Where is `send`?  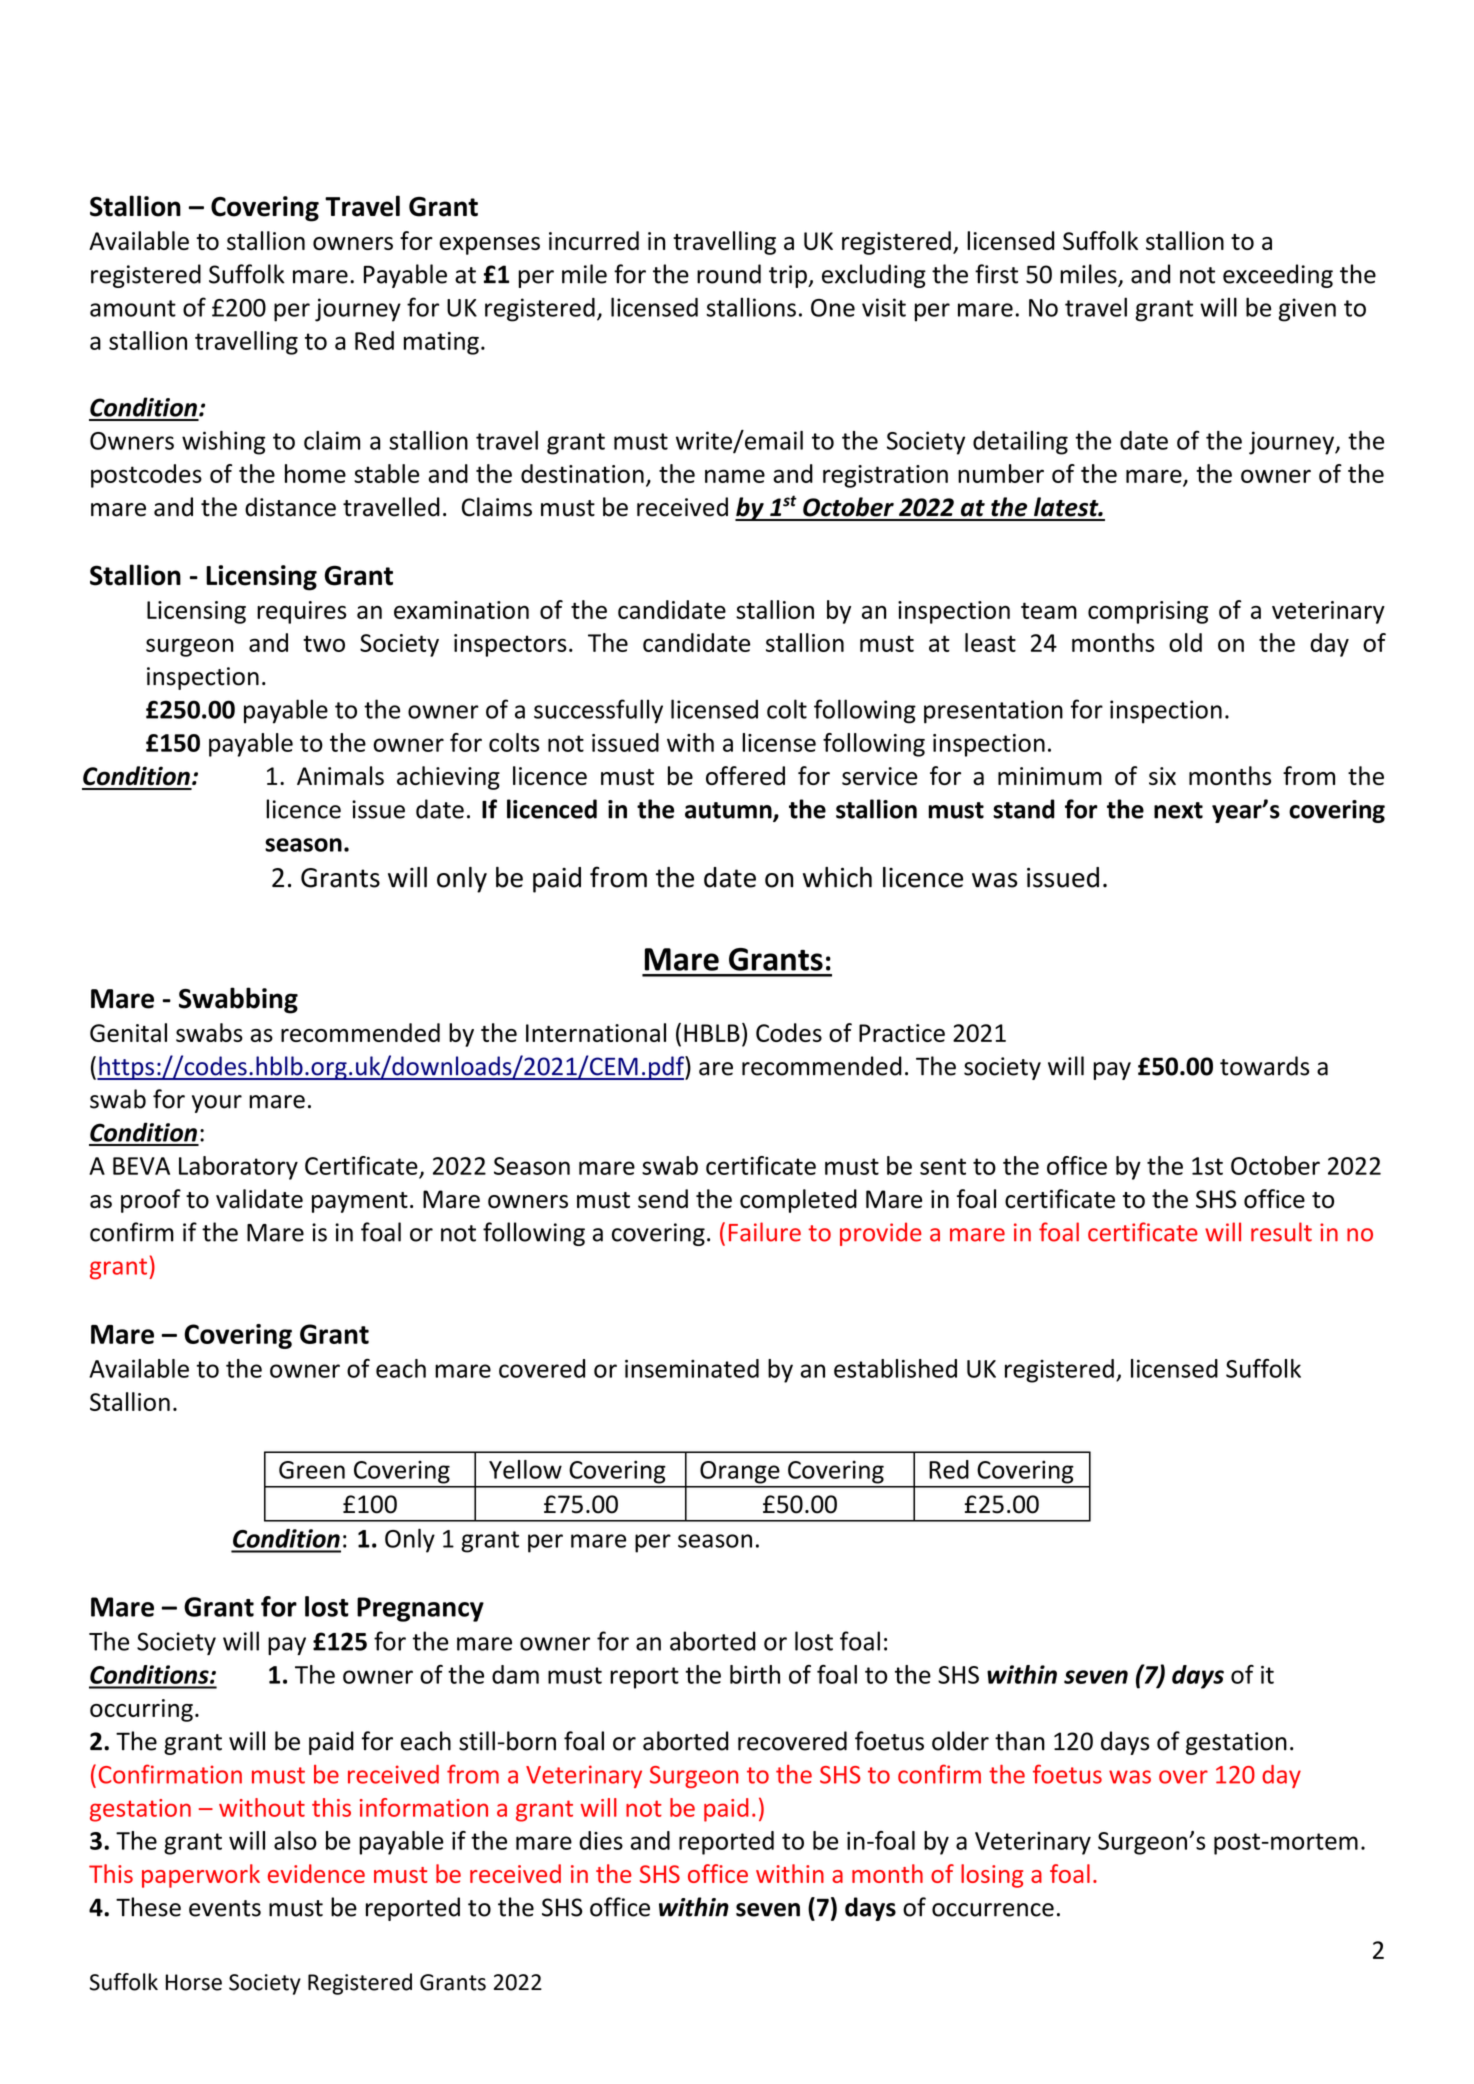 send is located at coordinates (663, 1199).
